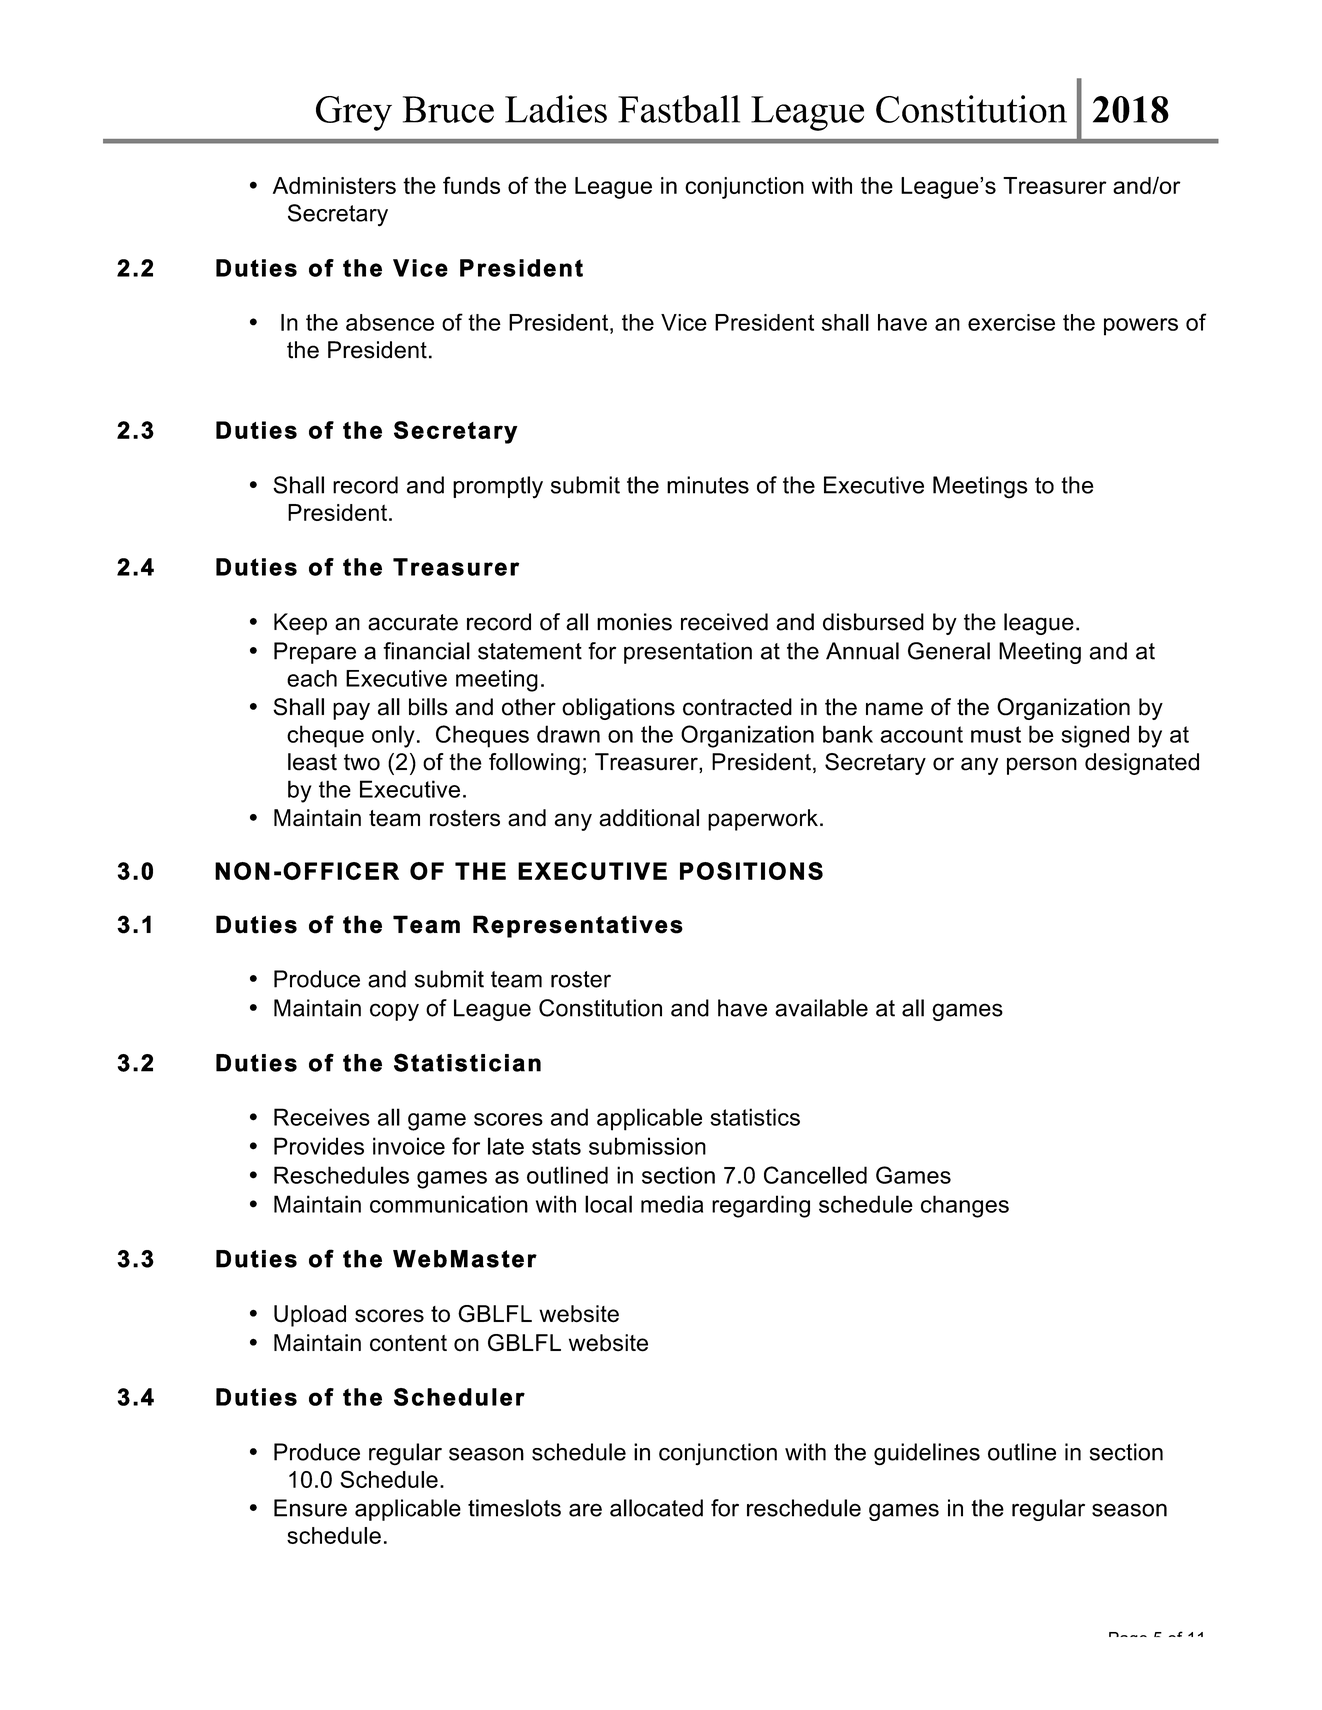 This image has width=1322, height=1710. What do you see at coordinates (679, 109) in the image?
I see `Fastball` at bounding box center [679, 109].
